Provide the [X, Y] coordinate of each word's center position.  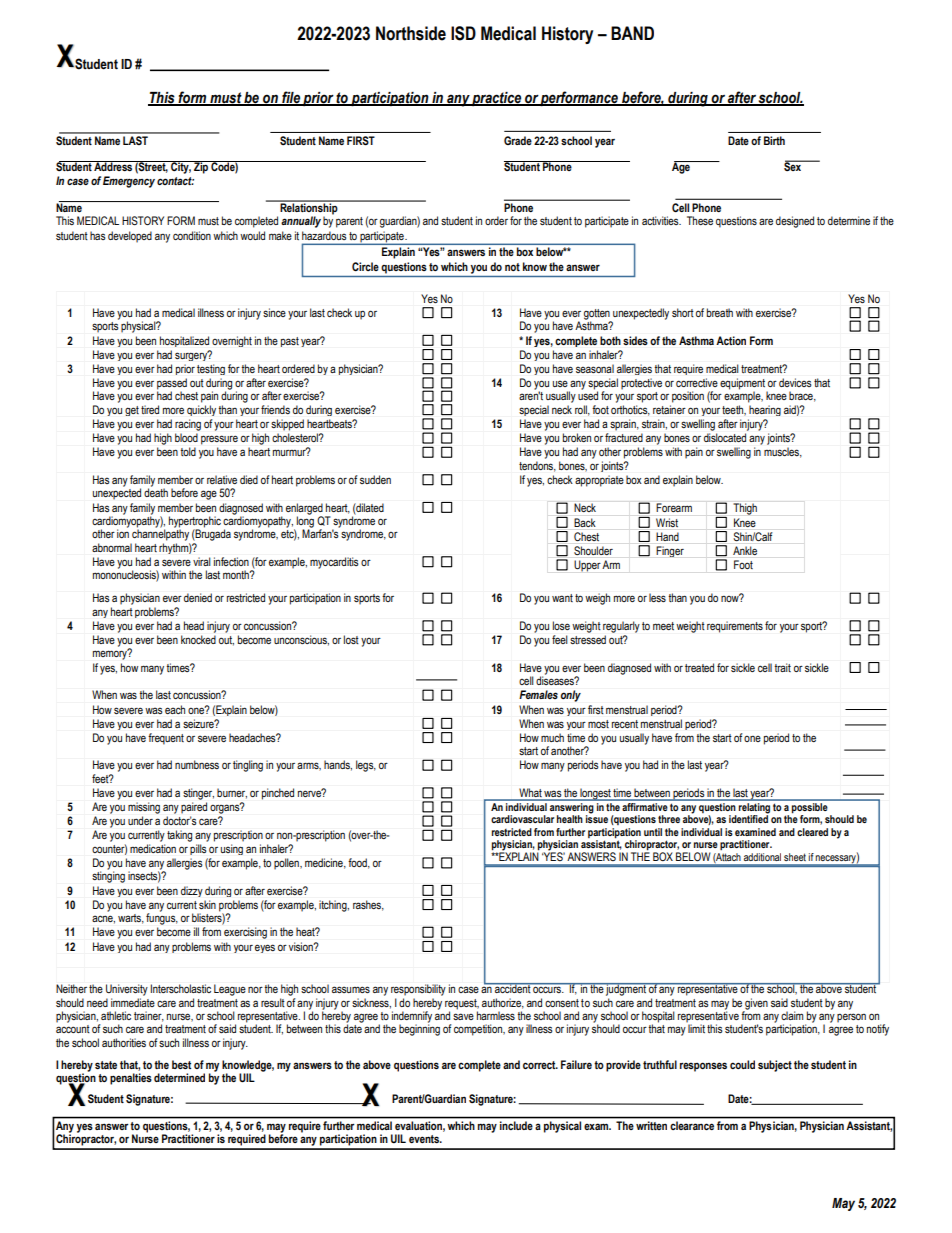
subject [775, 1066]
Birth [774, 140]
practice [497, 99]
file [291, 98]
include [516, 1125]
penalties [131, 1079]
